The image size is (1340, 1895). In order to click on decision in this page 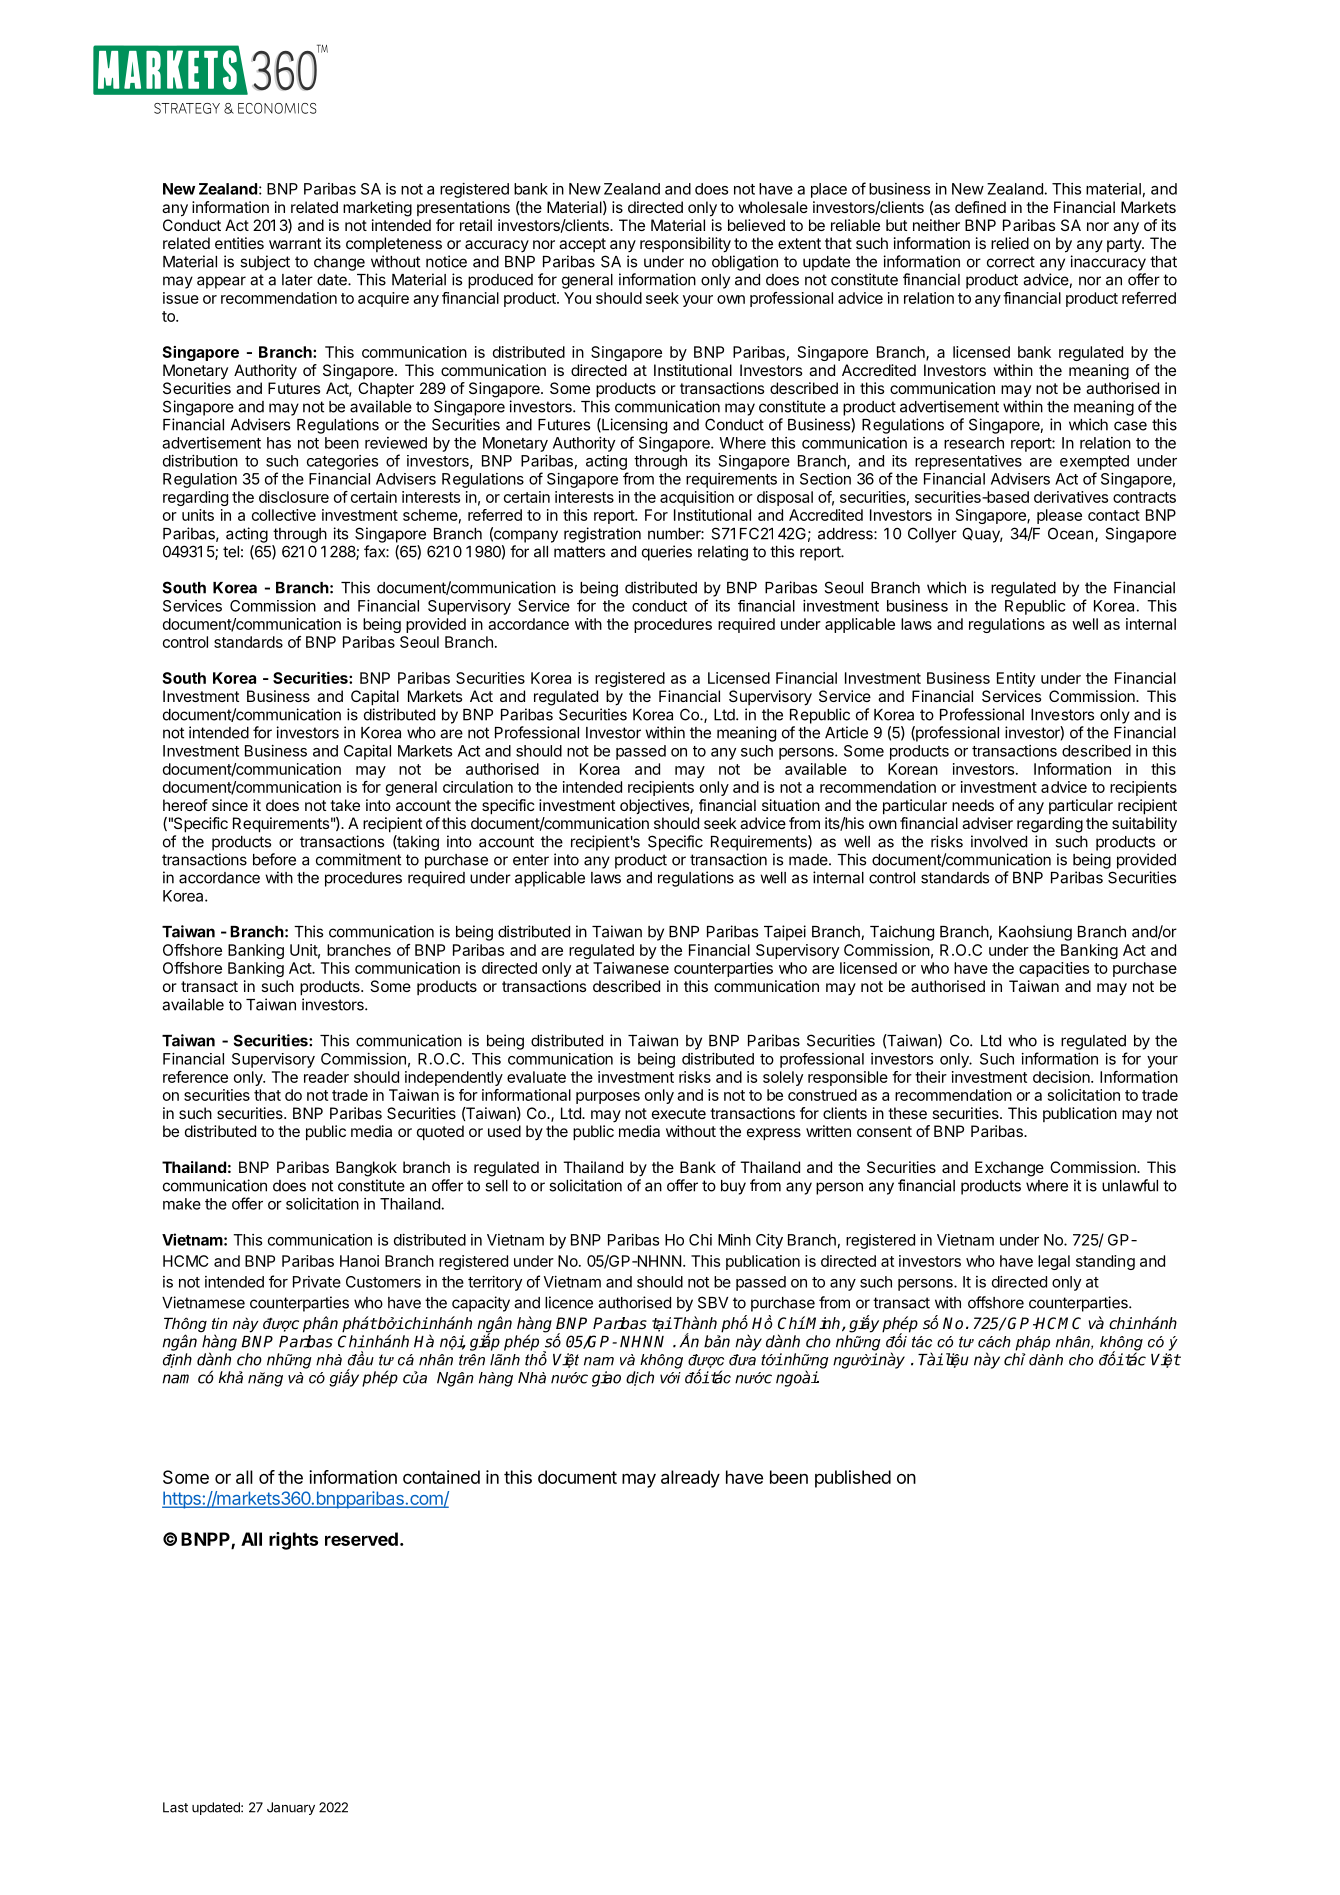, I will do `click(1062, 1077)`.
